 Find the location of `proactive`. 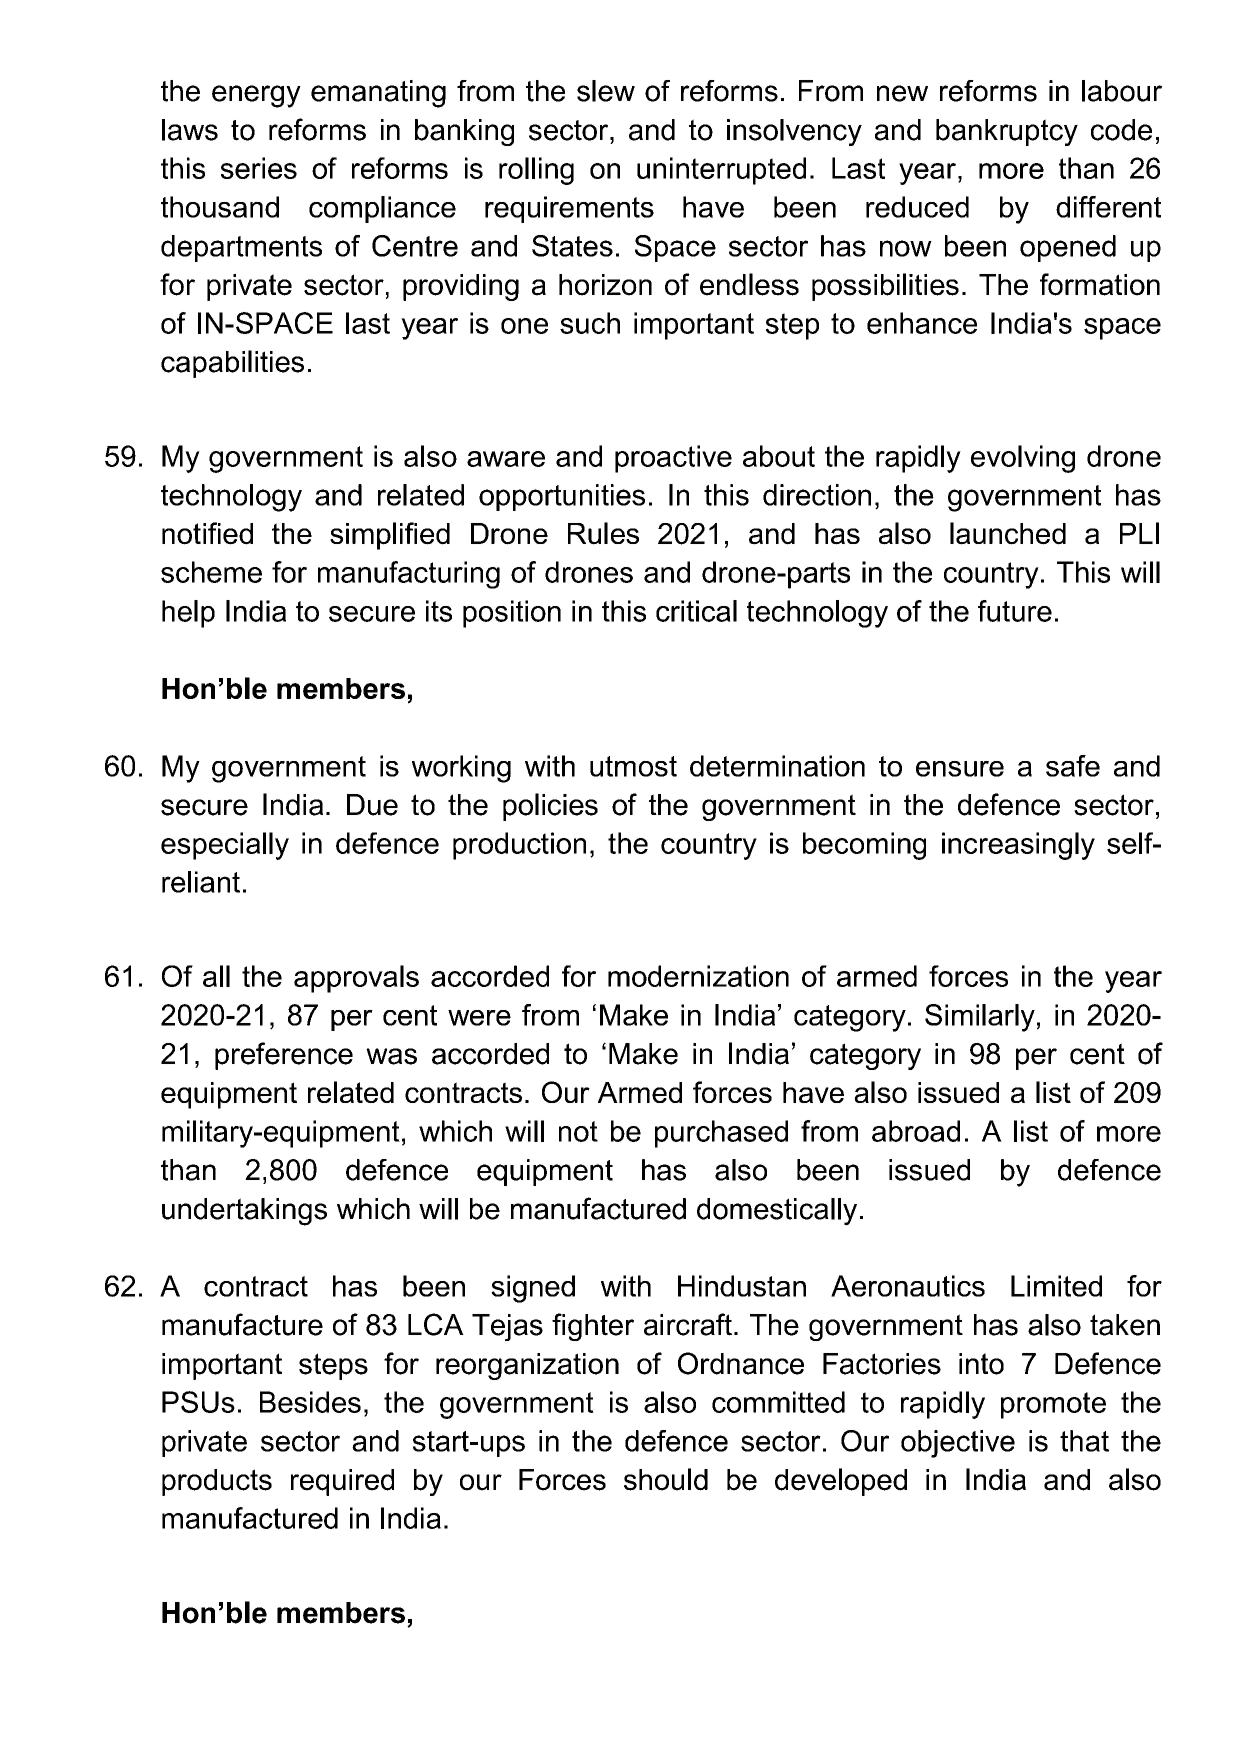

proactive is located at coordinates (673, 459).
